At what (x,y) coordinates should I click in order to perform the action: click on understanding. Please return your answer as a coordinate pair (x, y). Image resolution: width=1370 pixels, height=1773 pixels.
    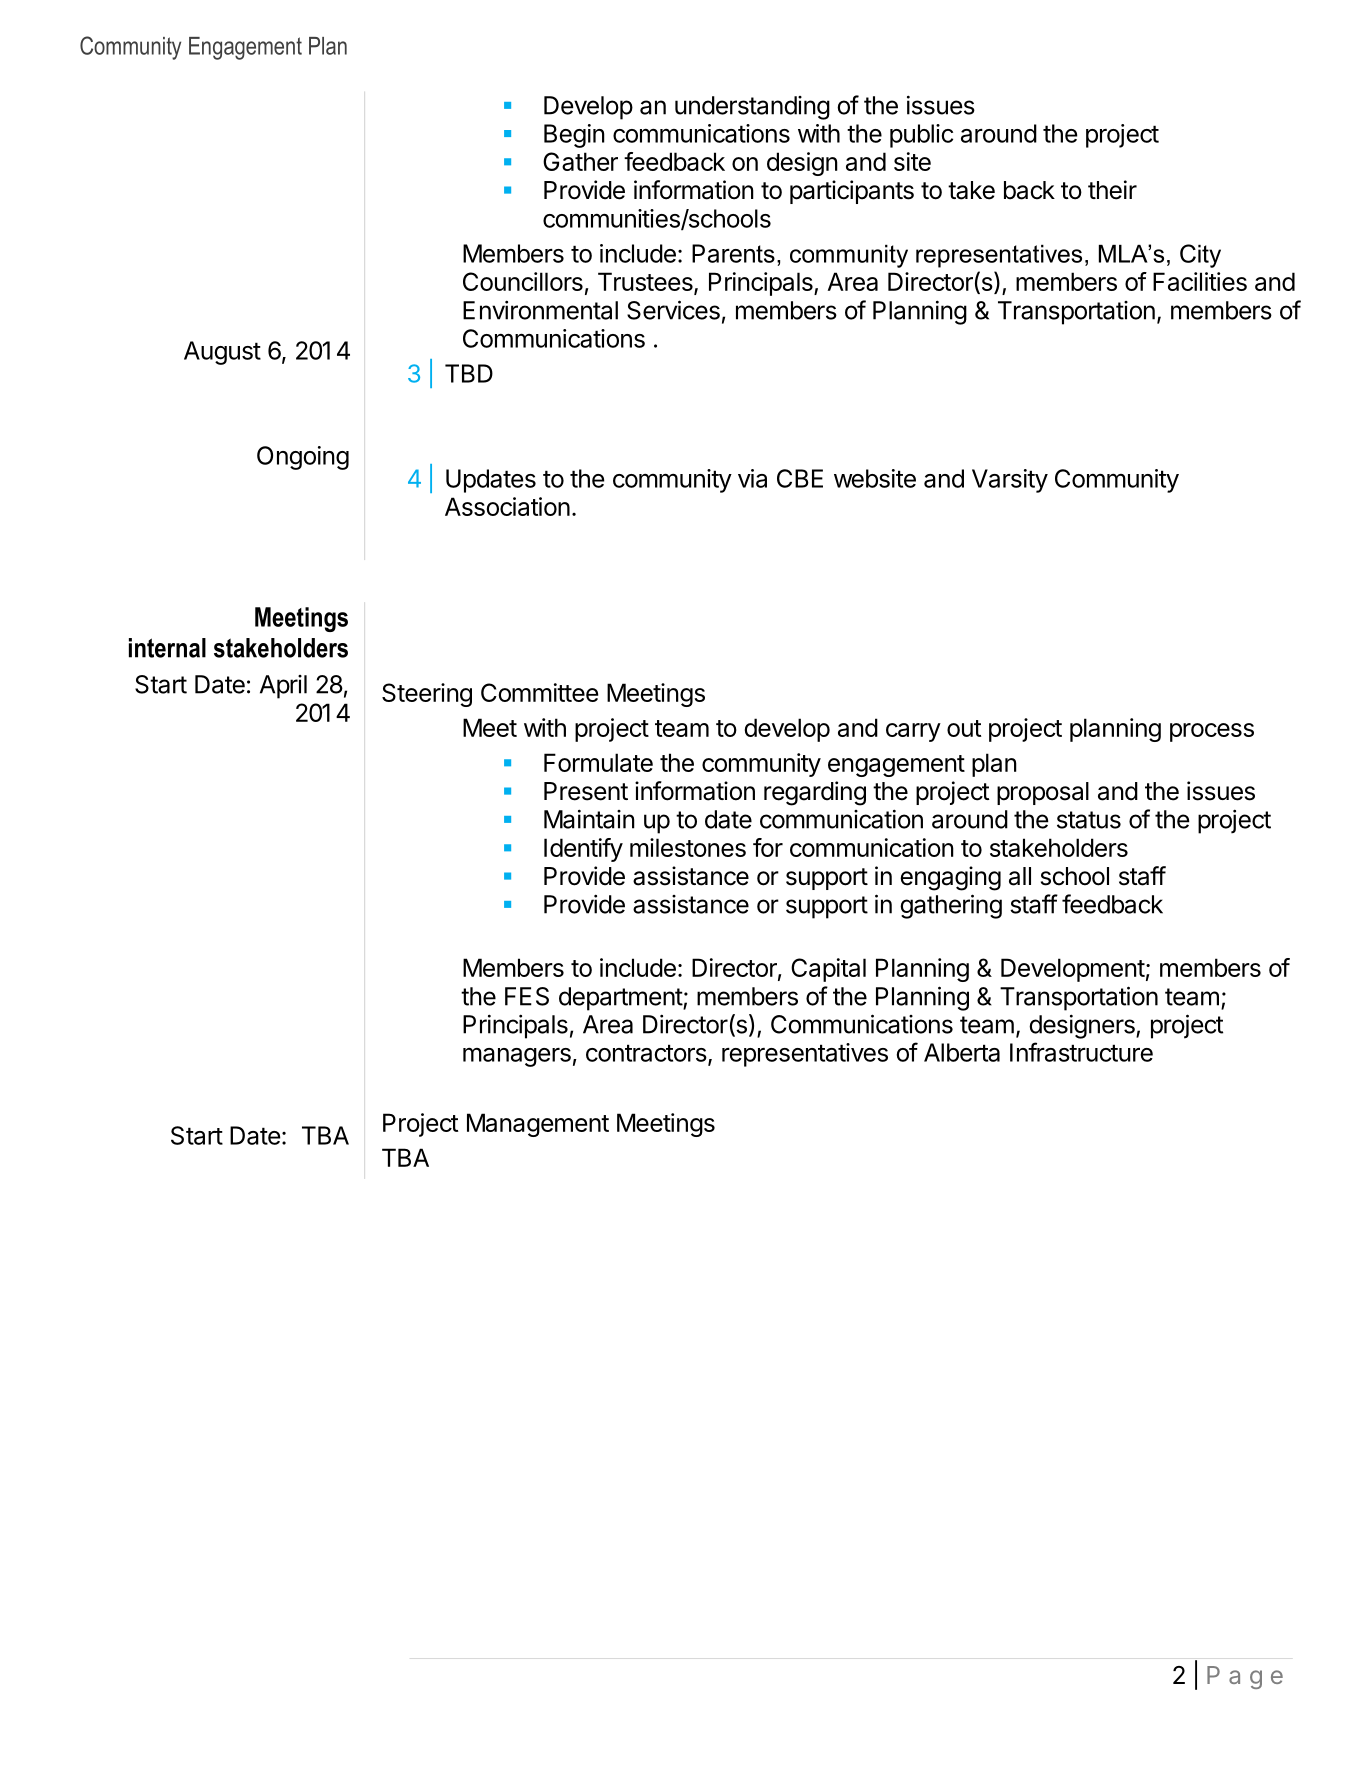
    Looking at the image, I should click on (752, 108).
